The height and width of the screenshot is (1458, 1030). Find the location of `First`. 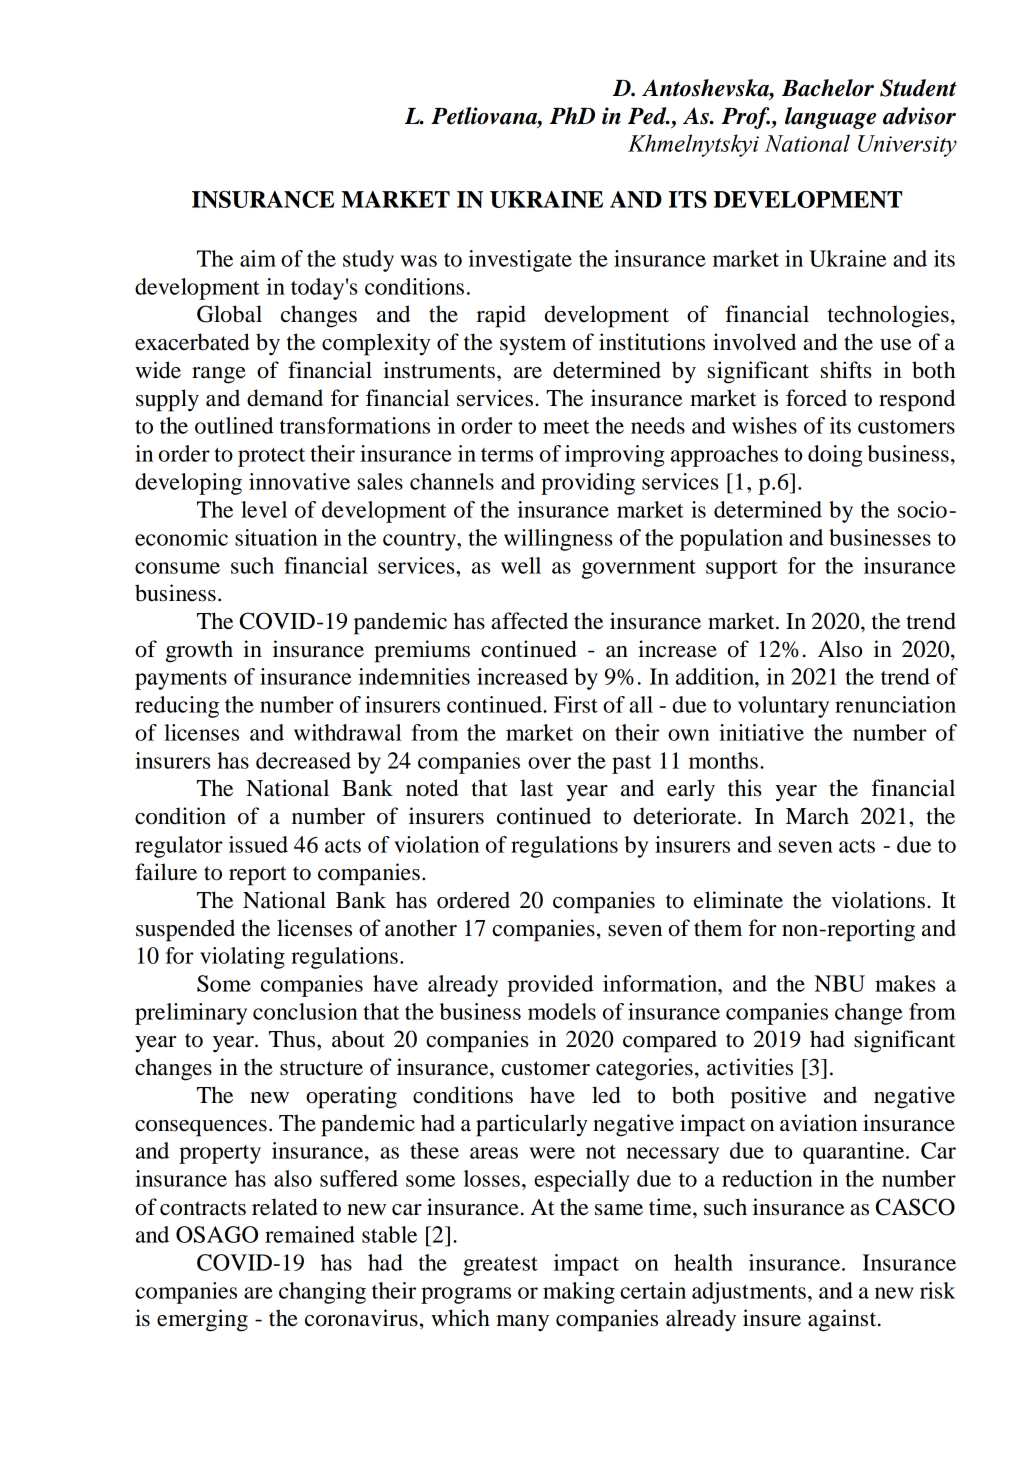

First is located at coordinates (576, 704).
